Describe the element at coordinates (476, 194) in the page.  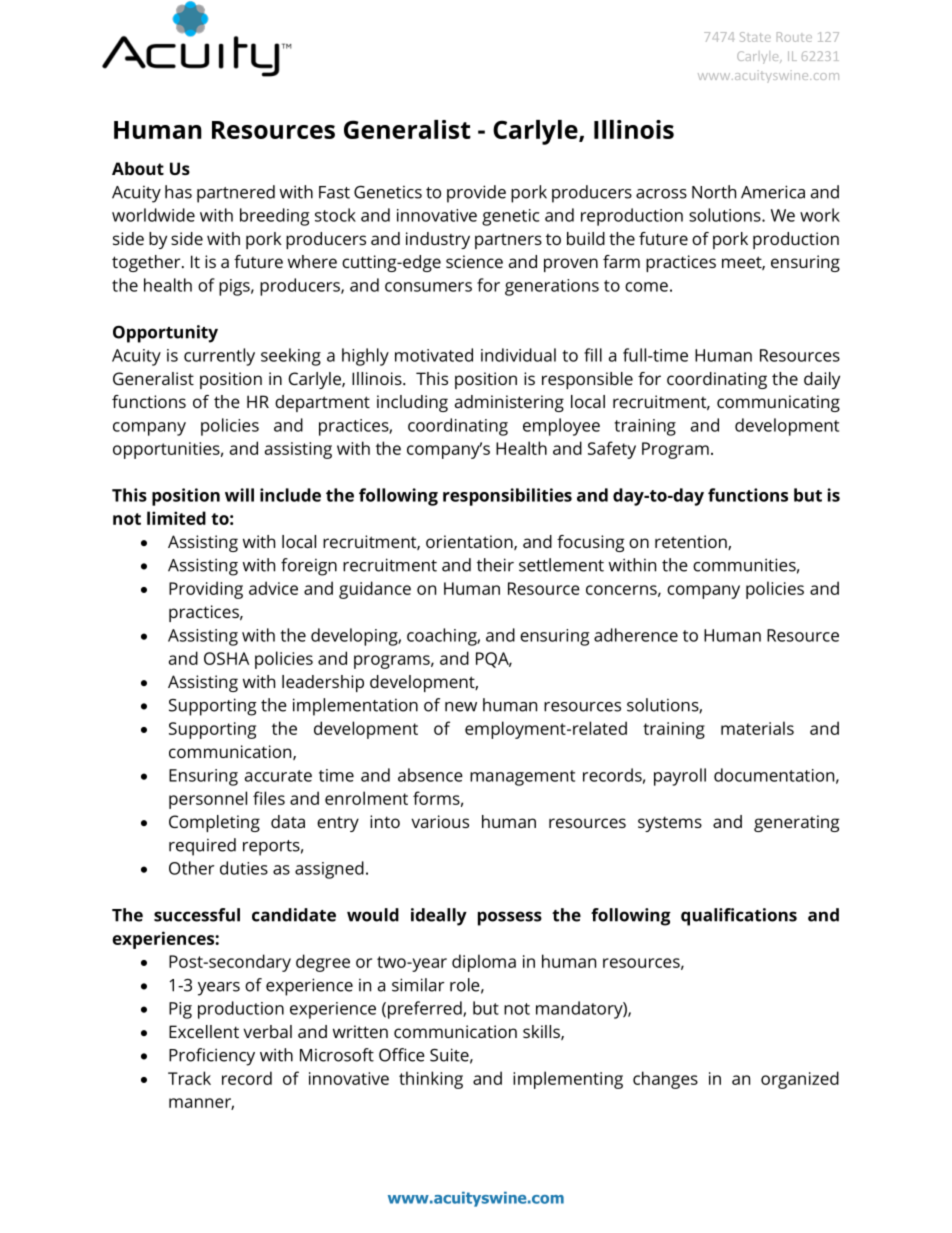
I see `provide` at that location.
